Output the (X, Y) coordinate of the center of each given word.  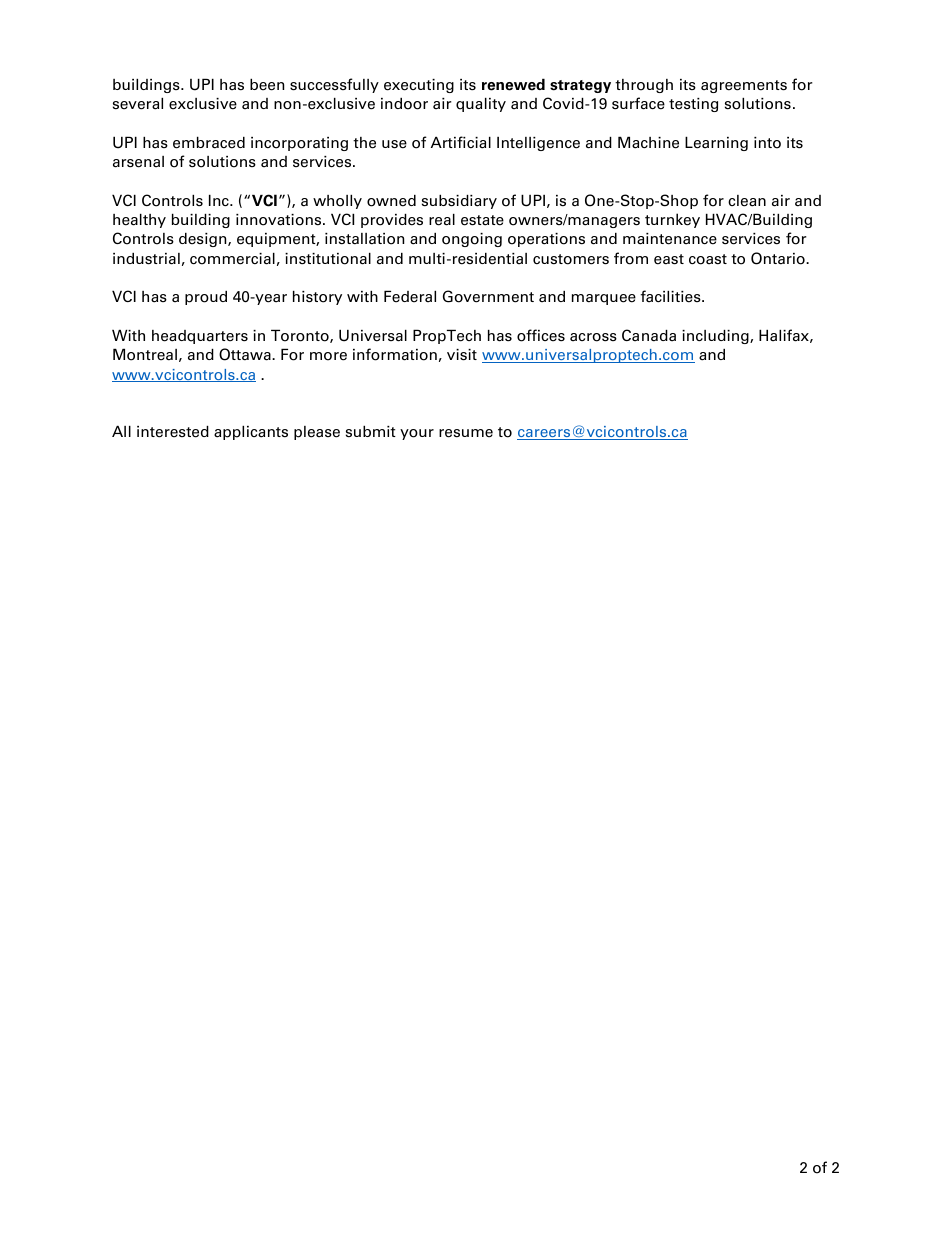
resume (466, 433)
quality (481, 105)
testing (693, 105)
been (267, 84)
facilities (671, 296)
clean (747, 201)
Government (488, 296)
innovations (280, 220)
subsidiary (459, 201)
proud (206, 298)
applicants (251, 433)
